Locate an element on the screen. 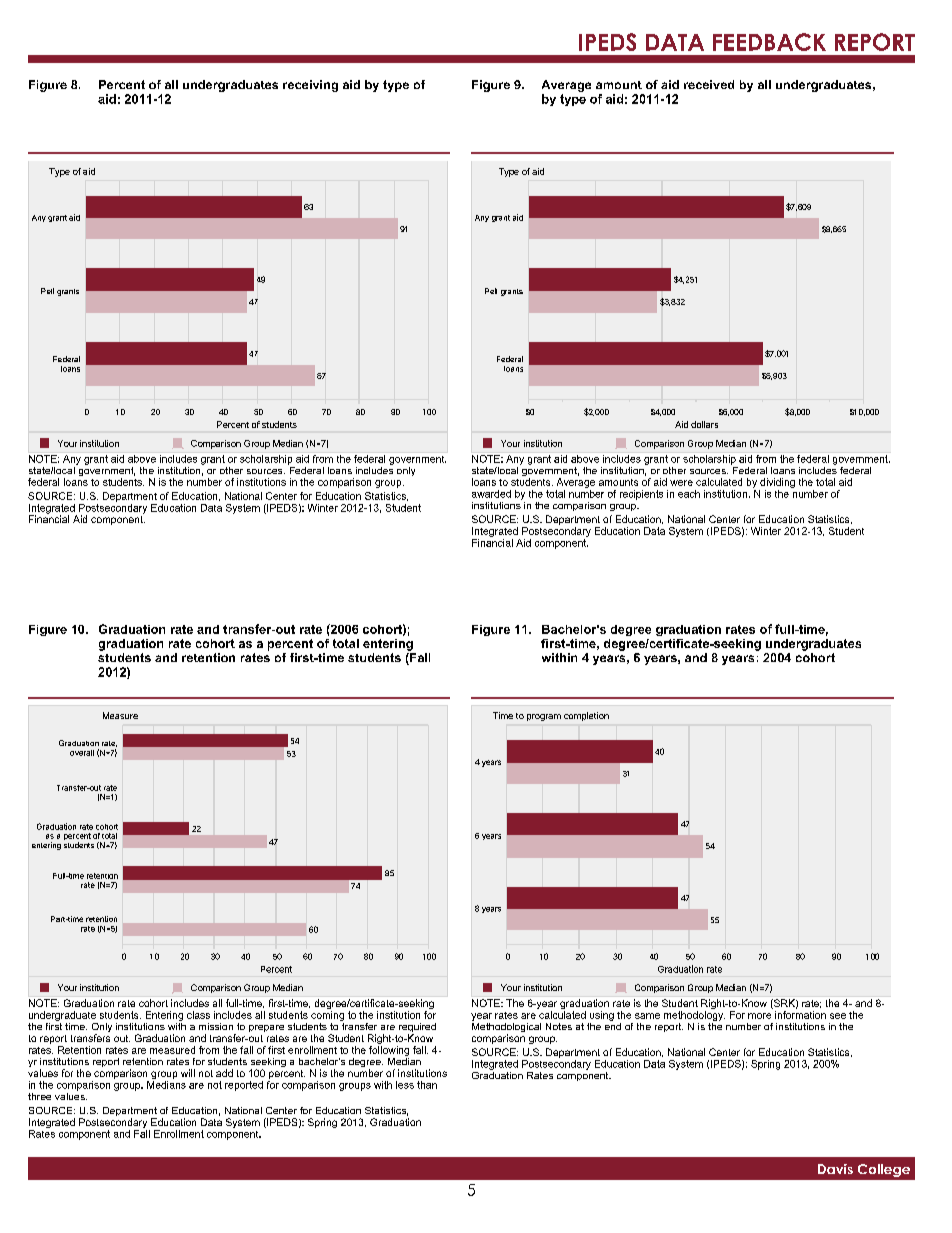 The image size is (952, 1233). coming is located at coordinates (327, 1016).
